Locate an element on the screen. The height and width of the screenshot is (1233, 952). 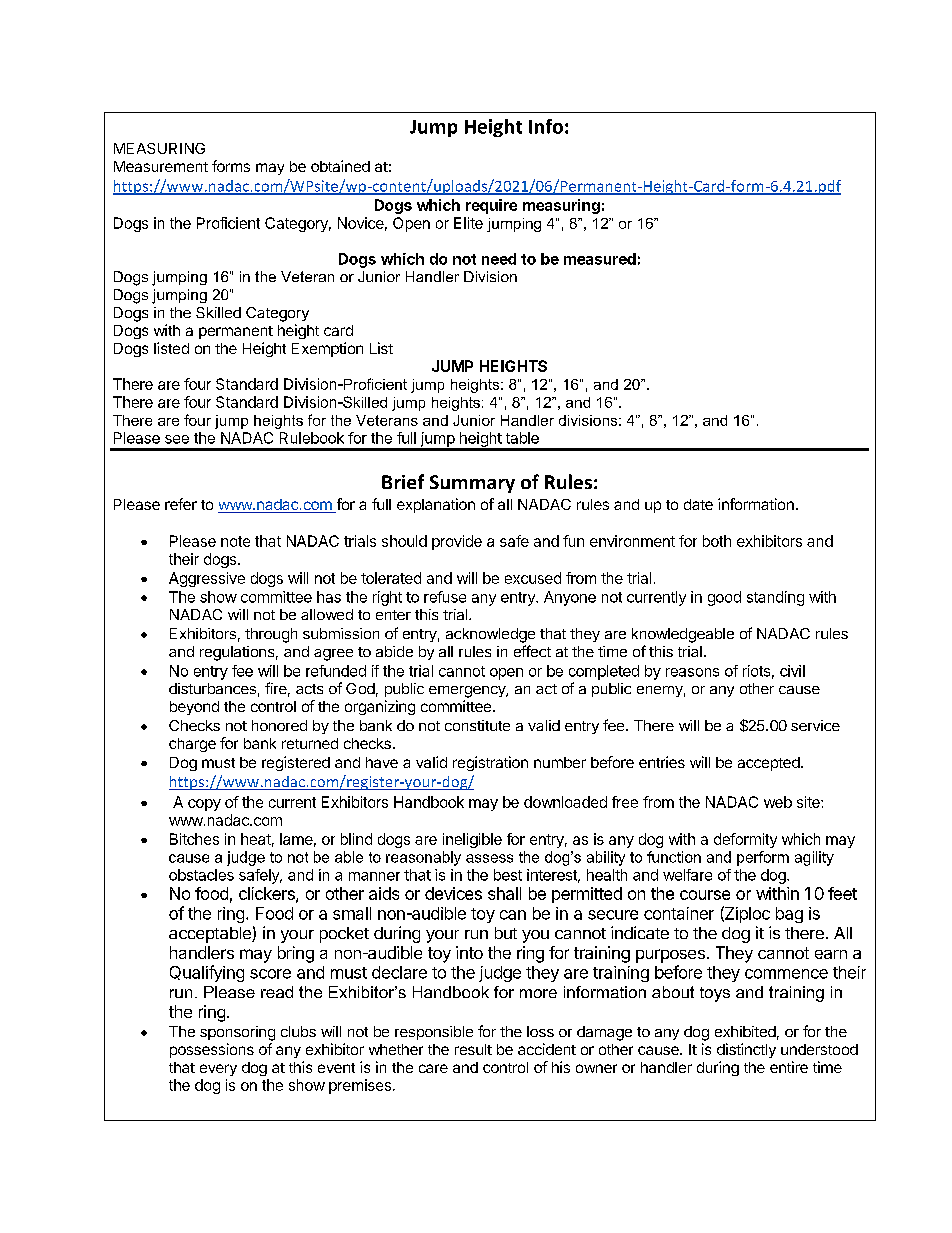
every is located at coordinates (218, 1070).
